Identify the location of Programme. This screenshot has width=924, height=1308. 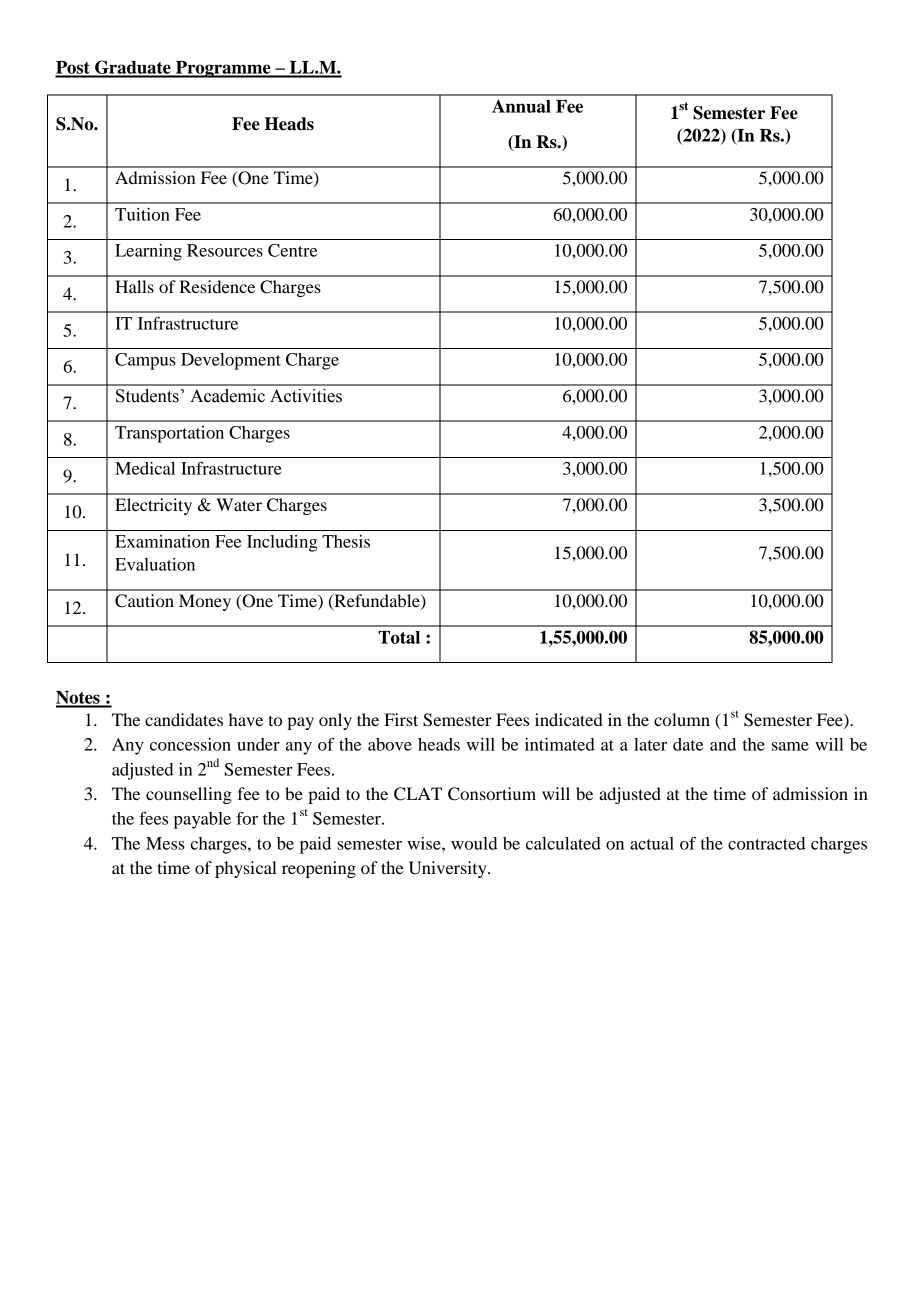
(223, 69).
